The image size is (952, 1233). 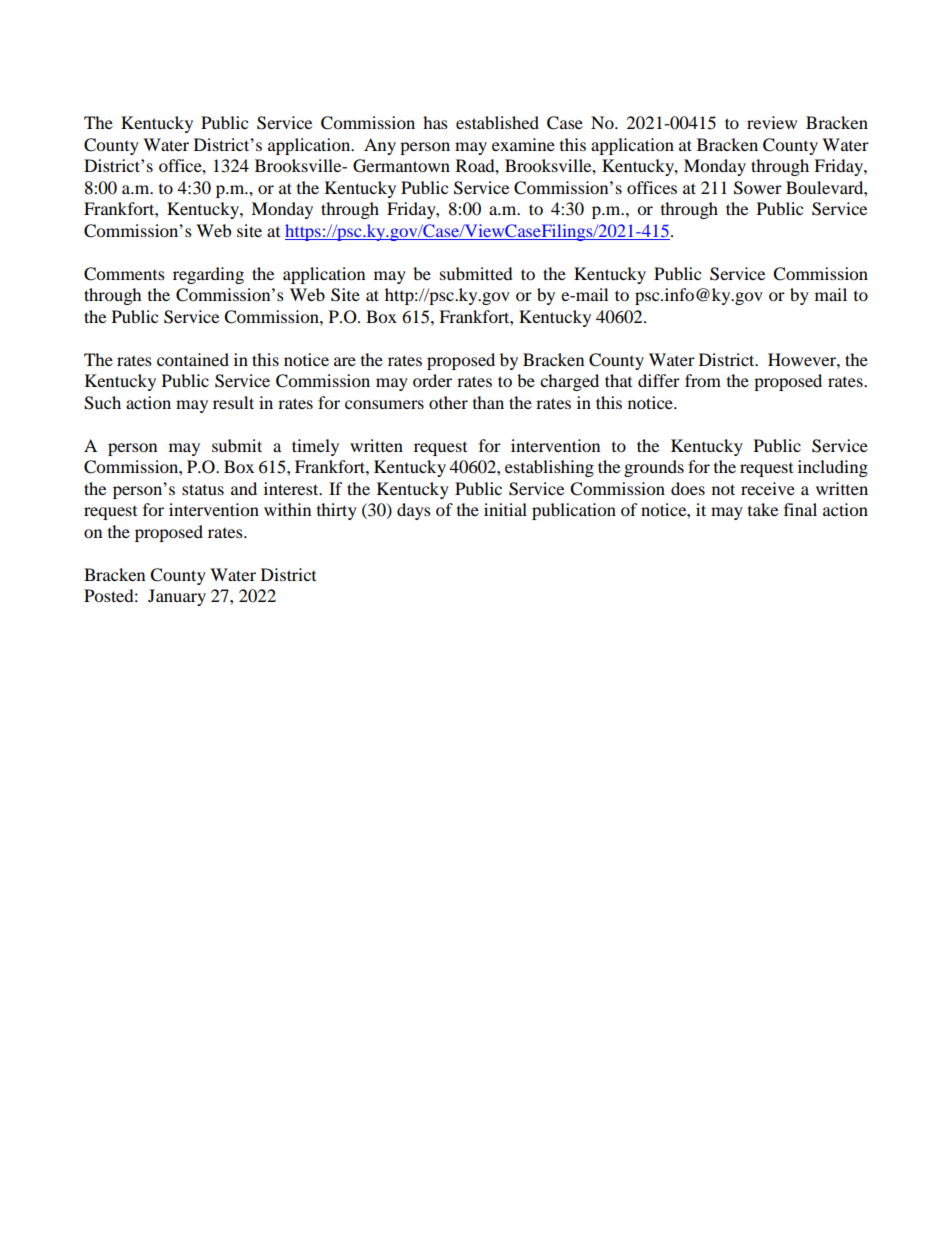 I want to click on days, so click(x=414, y=511).
